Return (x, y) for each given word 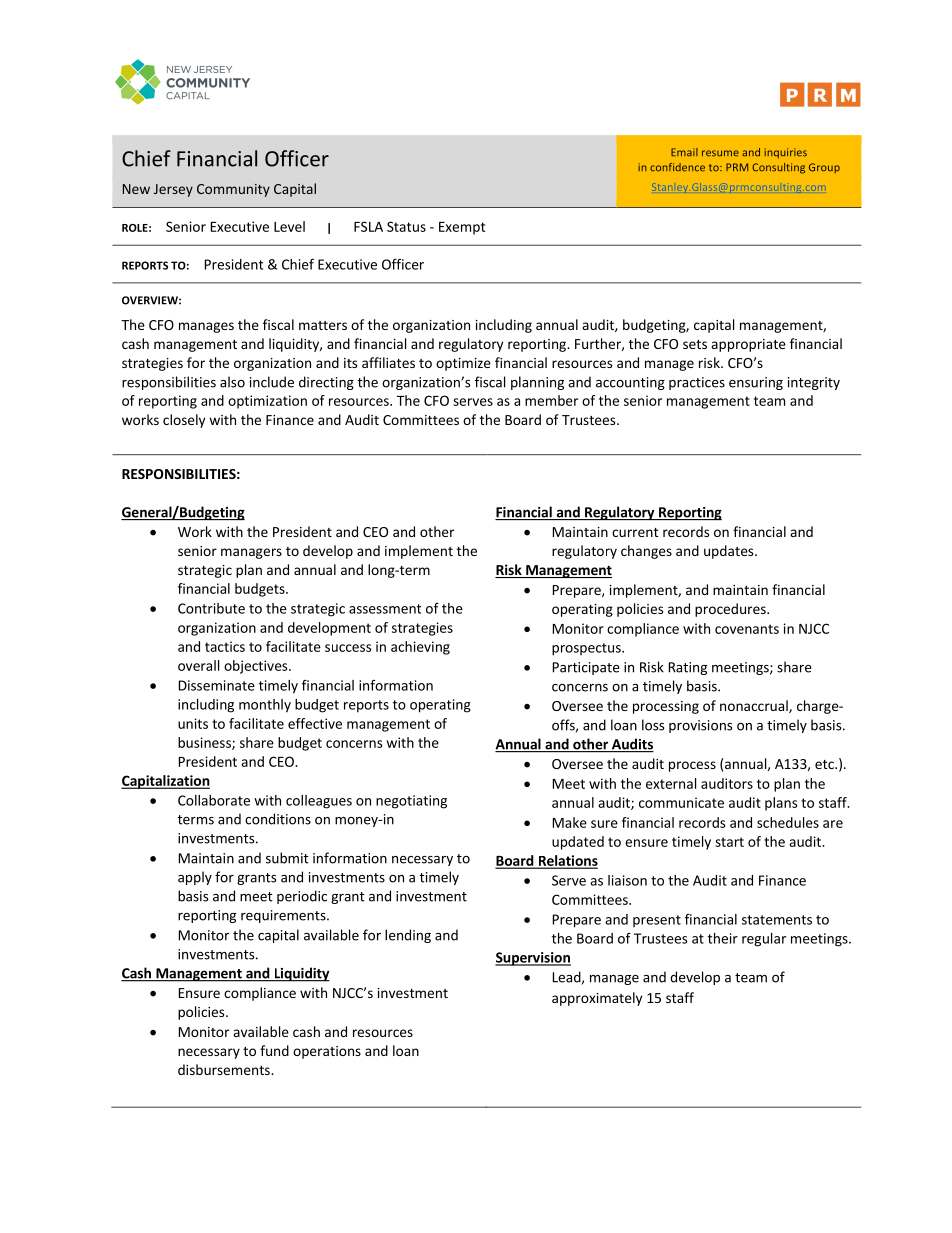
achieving (420, 648)
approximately (597, 999)
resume (720, 153)
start (729, 842)
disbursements (225, 1069)
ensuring (756, 383)
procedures (731, 610)
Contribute (211, 608)
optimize (463, 364)
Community (233, 190)
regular (764, 940)
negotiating (411, 802)
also (232, 382)
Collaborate (214, 800)
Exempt (462, 228)
